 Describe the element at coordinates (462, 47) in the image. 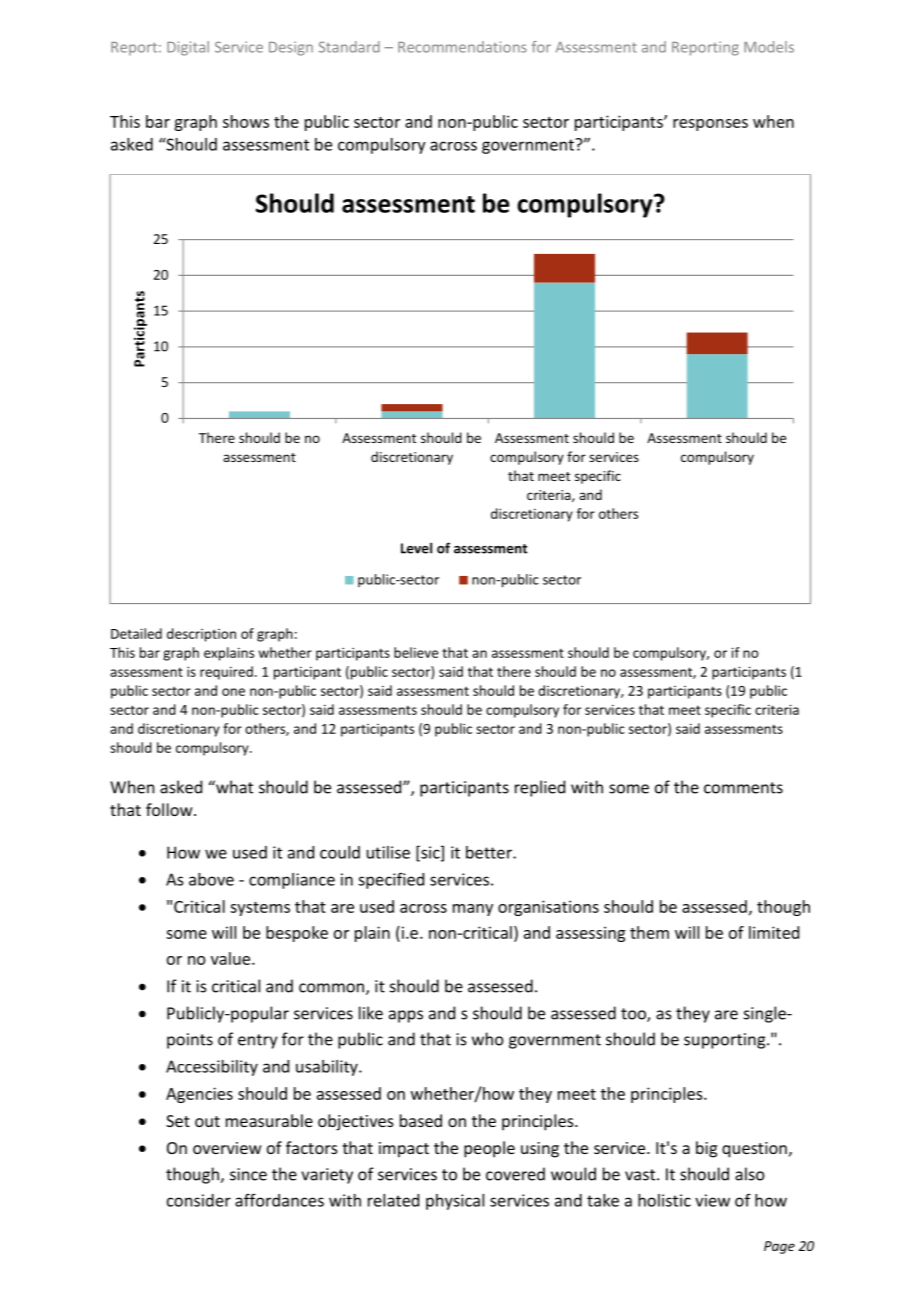

I see `Recommendations` at that location.
